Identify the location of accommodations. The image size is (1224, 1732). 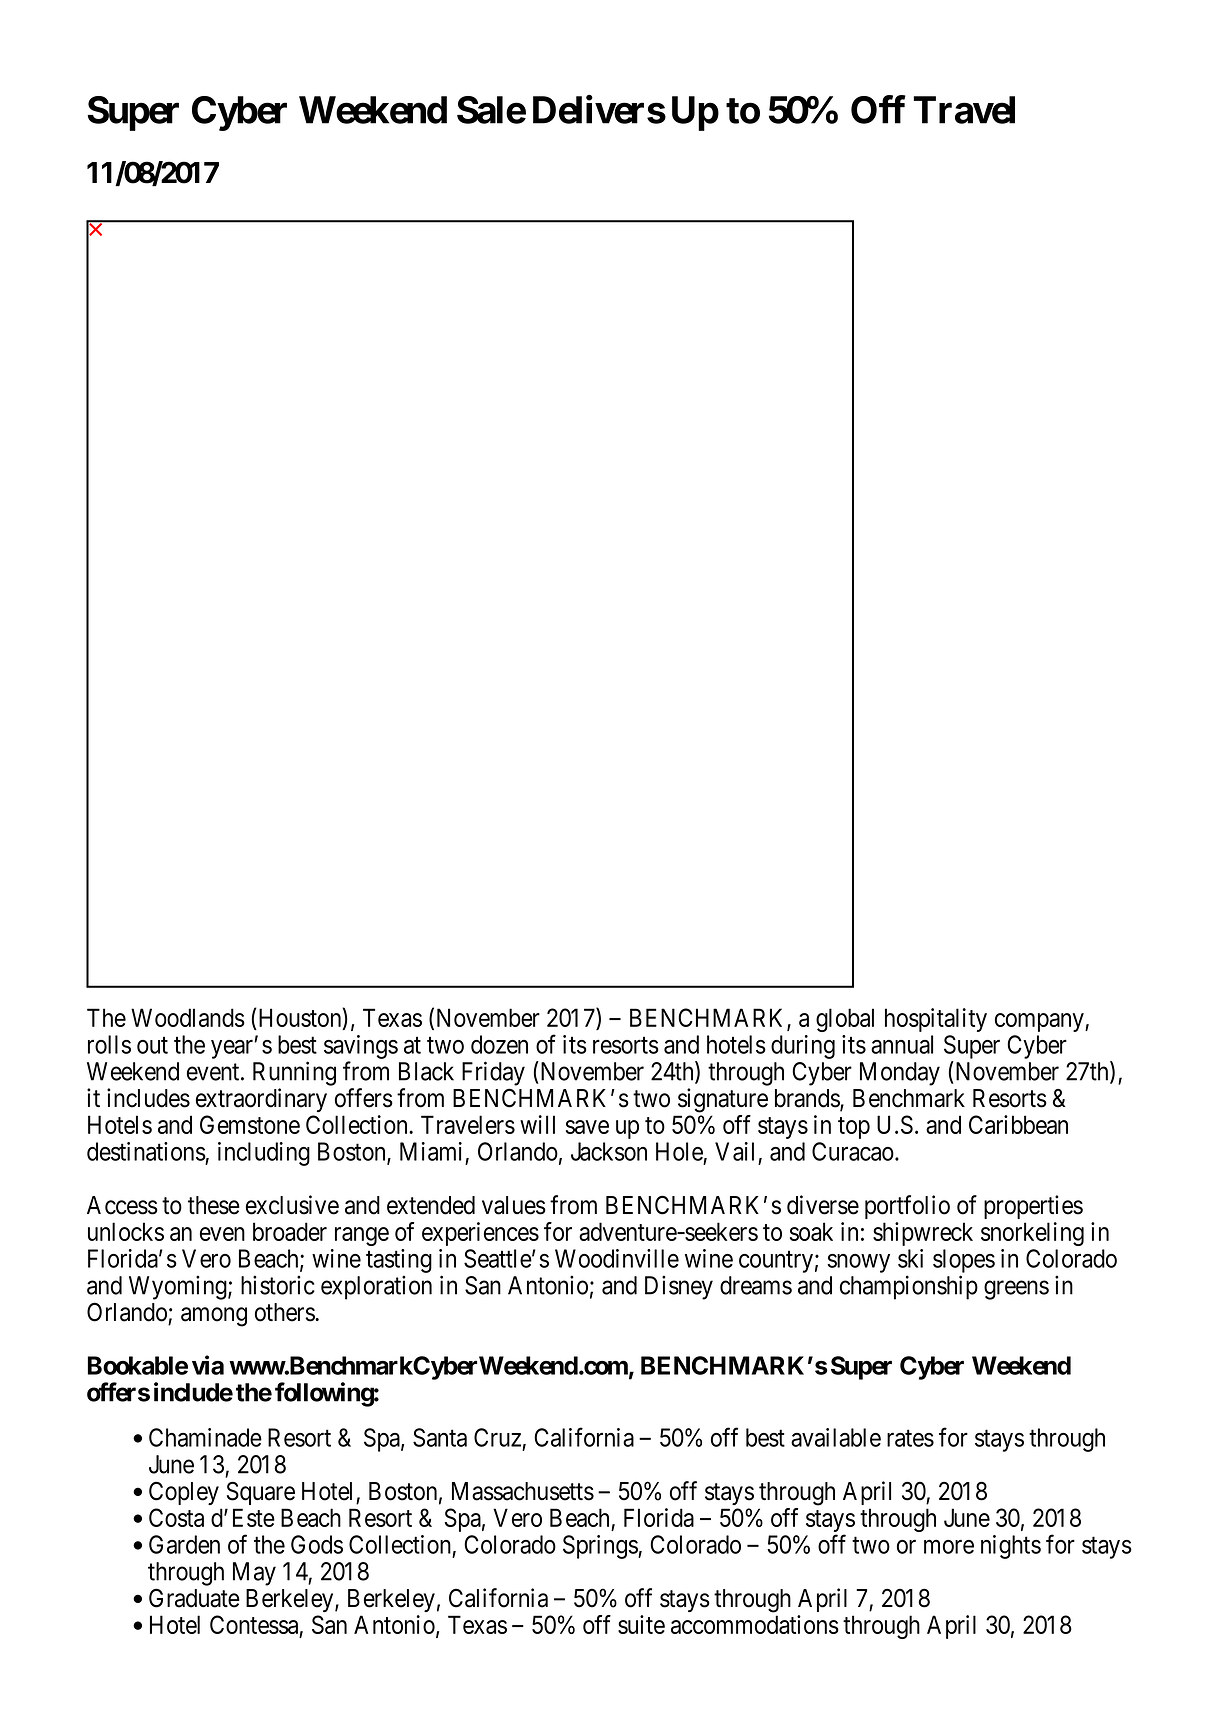
(755, 1624).
